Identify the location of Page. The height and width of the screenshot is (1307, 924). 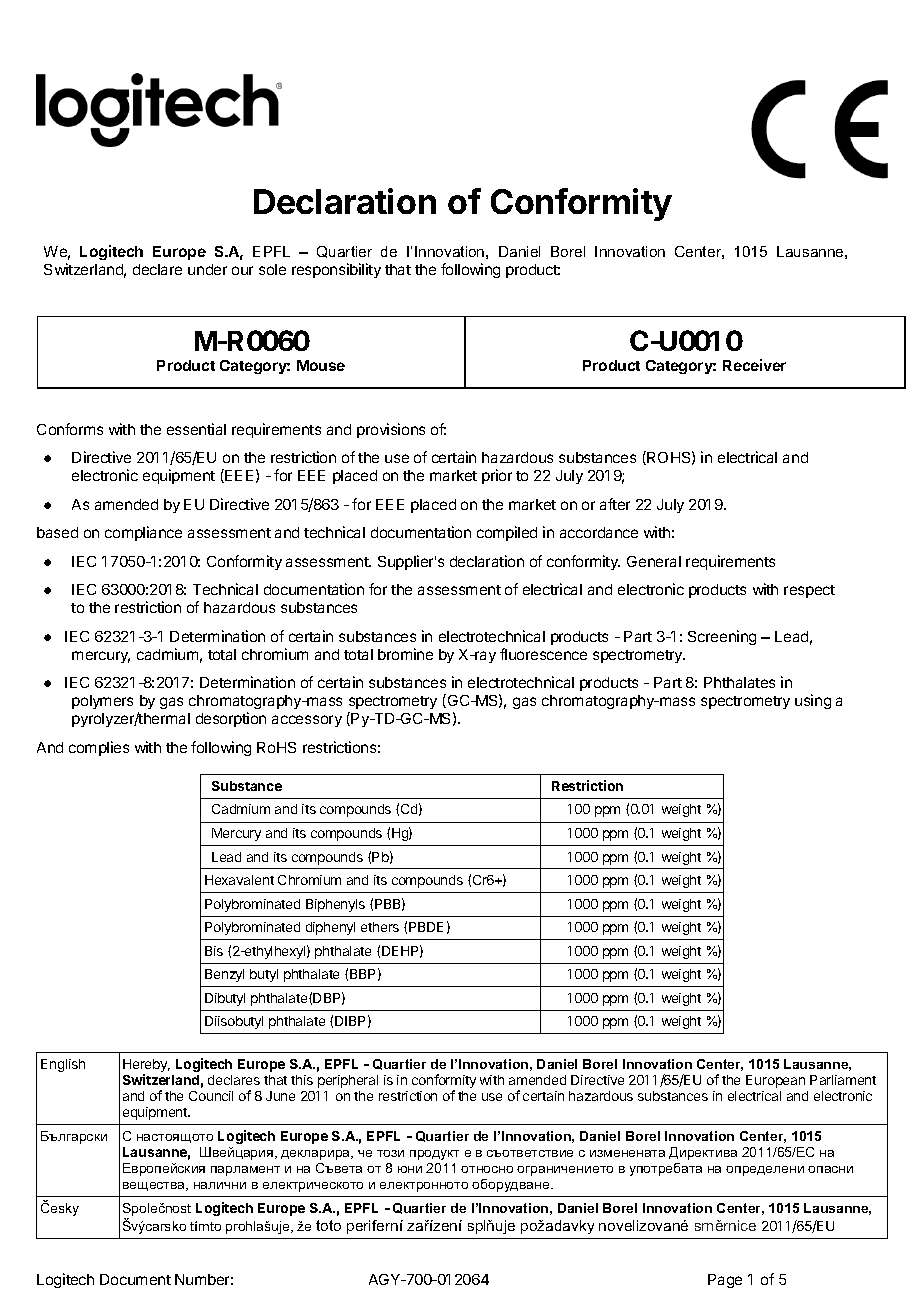
(725, 1281).
